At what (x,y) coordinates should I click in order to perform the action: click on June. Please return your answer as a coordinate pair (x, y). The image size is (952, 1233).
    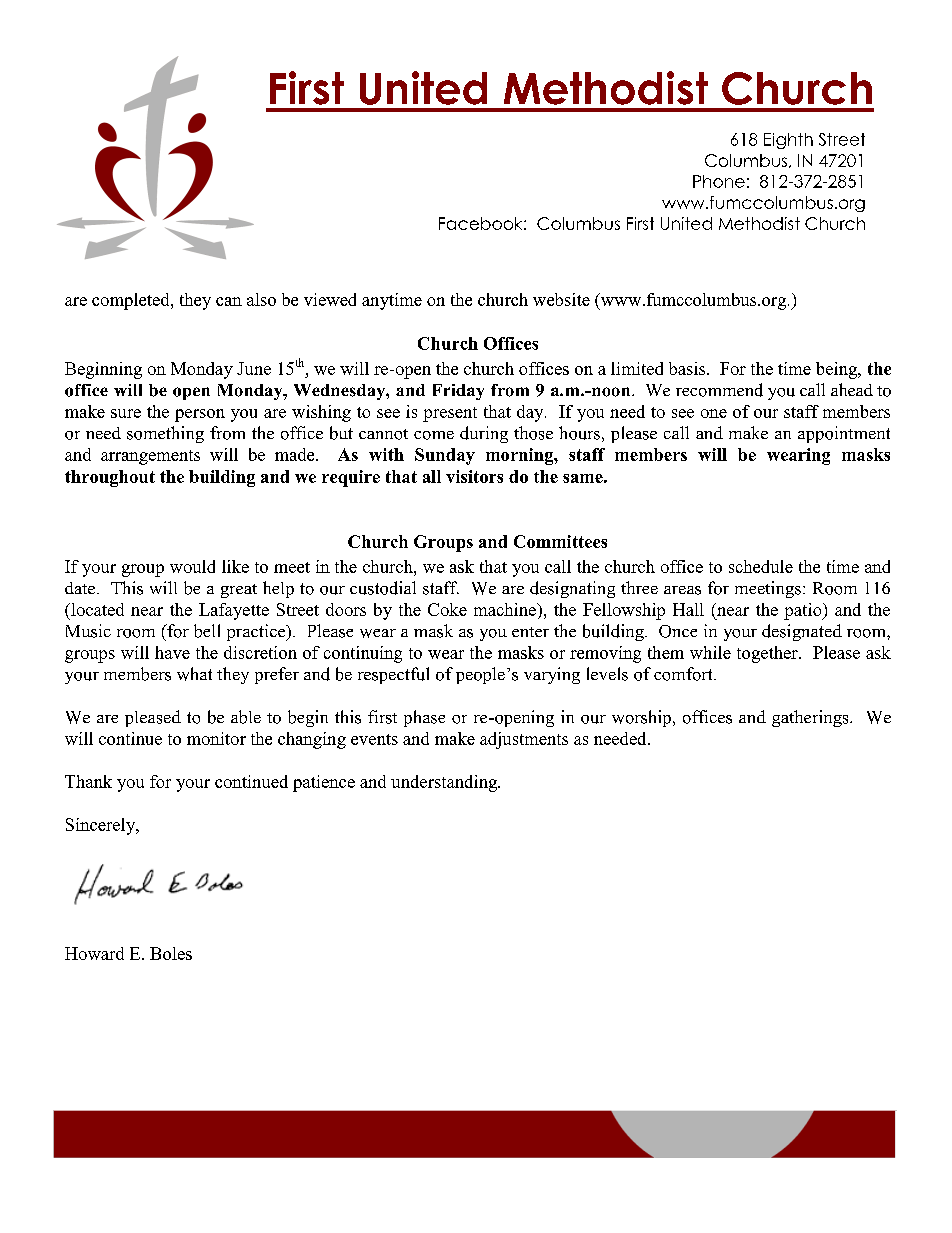
    Looking at the image, I should click on (254, 368).
